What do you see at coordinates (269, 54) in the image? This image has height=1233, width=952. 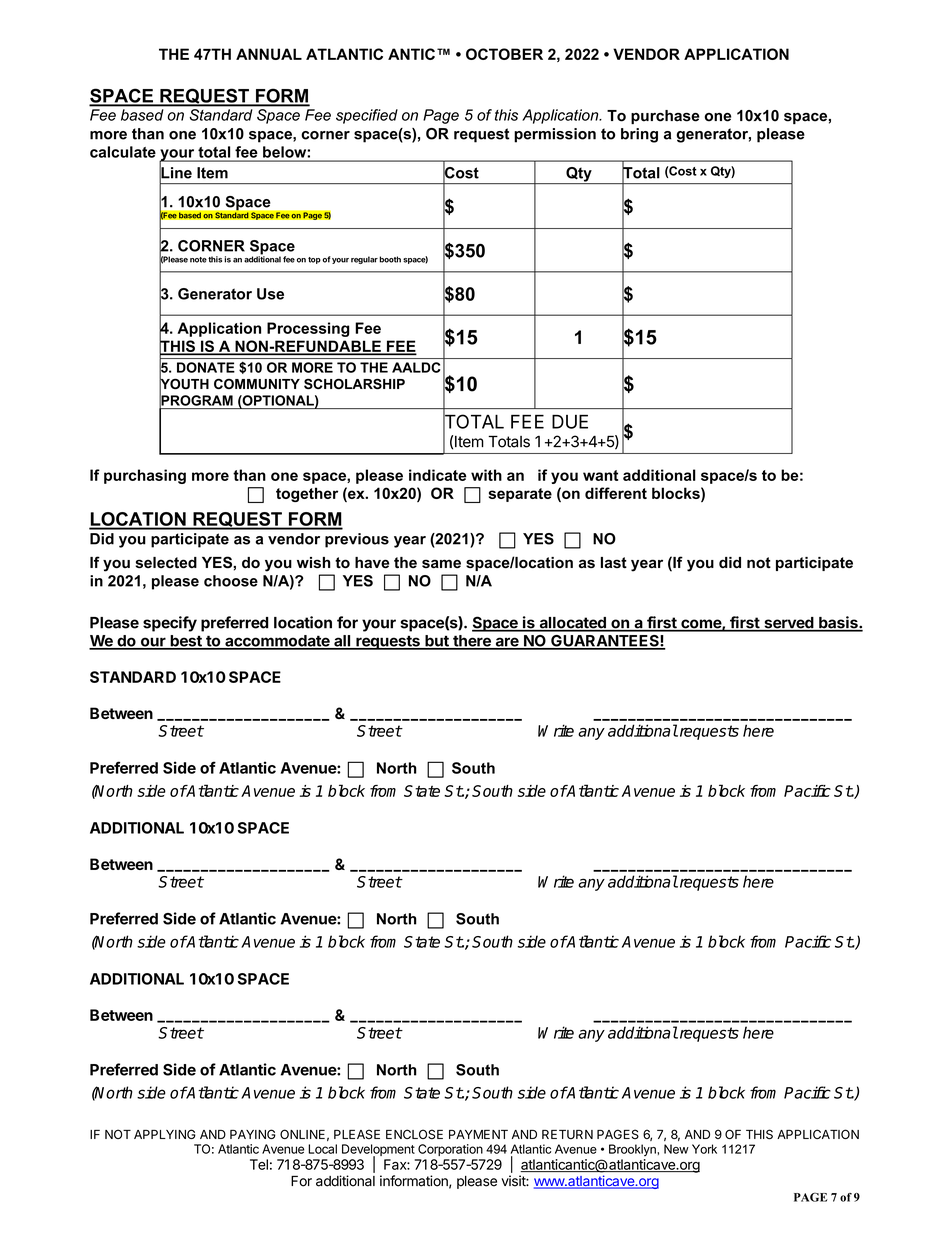 I see `ANNUAL` at bounding box center [269, 54].
